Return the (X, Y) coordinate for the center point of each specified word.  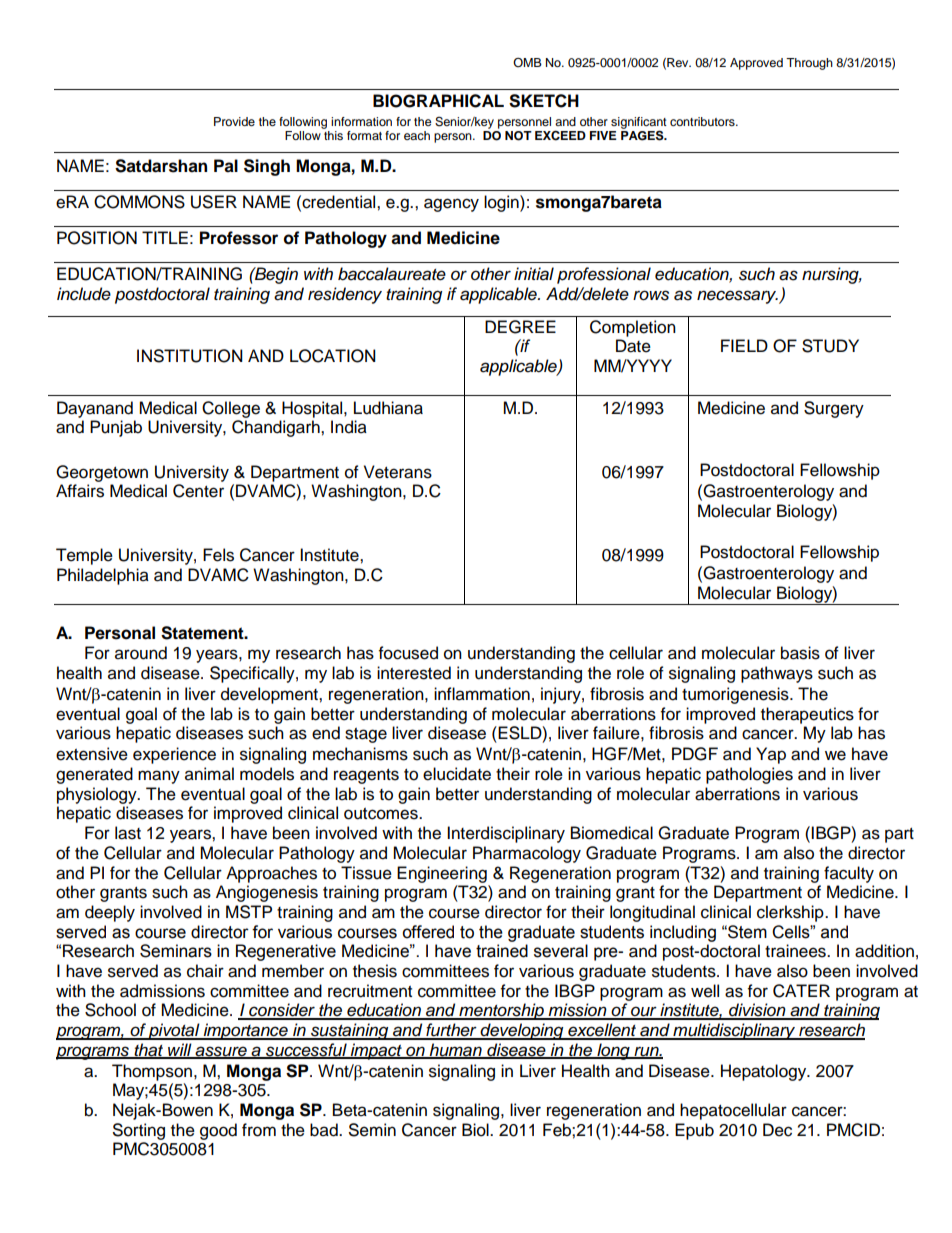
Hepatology (765, 1072)
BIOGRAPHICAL (438, 101)
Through (809, 64)
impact (376, 1051)
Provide (234, 121)
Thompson (152, 1072)
